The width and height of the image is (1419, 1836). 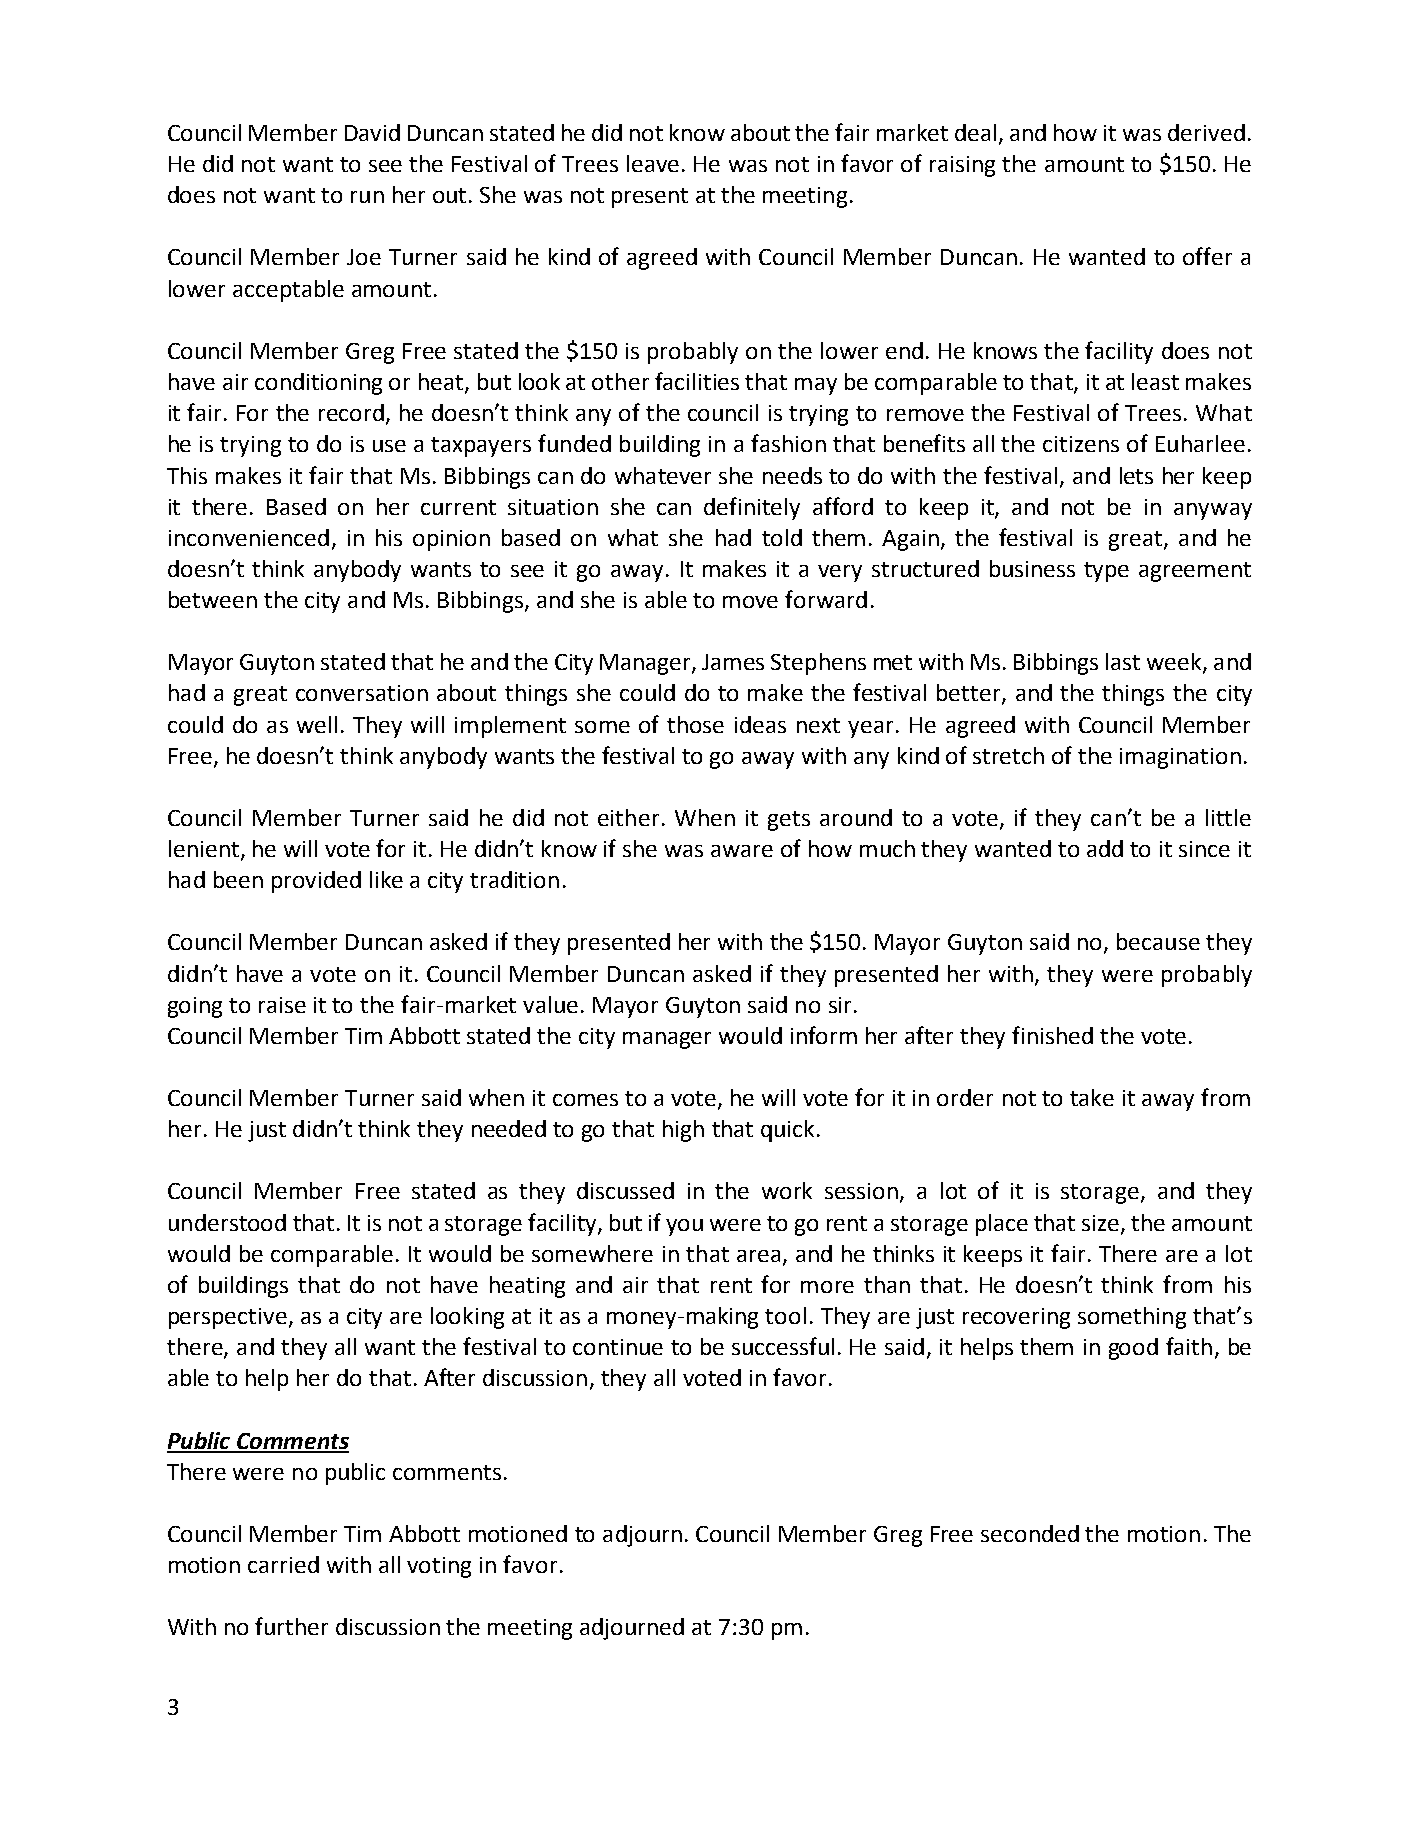 What do you see at coordinates (752, 508) in the image?
I see `definitely` at bounding box center [752, 508].
